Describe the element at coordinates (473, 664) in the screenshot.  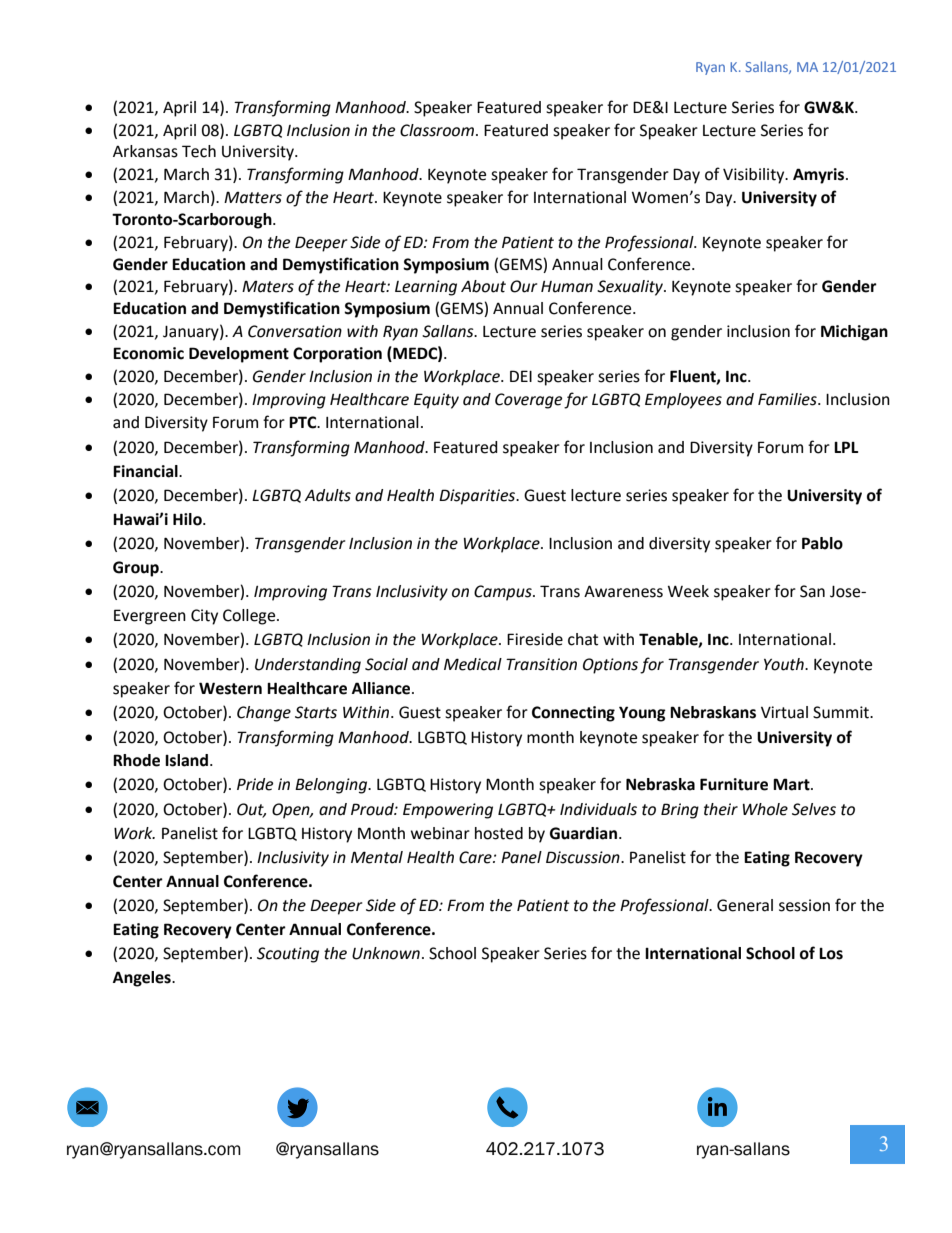
I see `Medical` at that location.
